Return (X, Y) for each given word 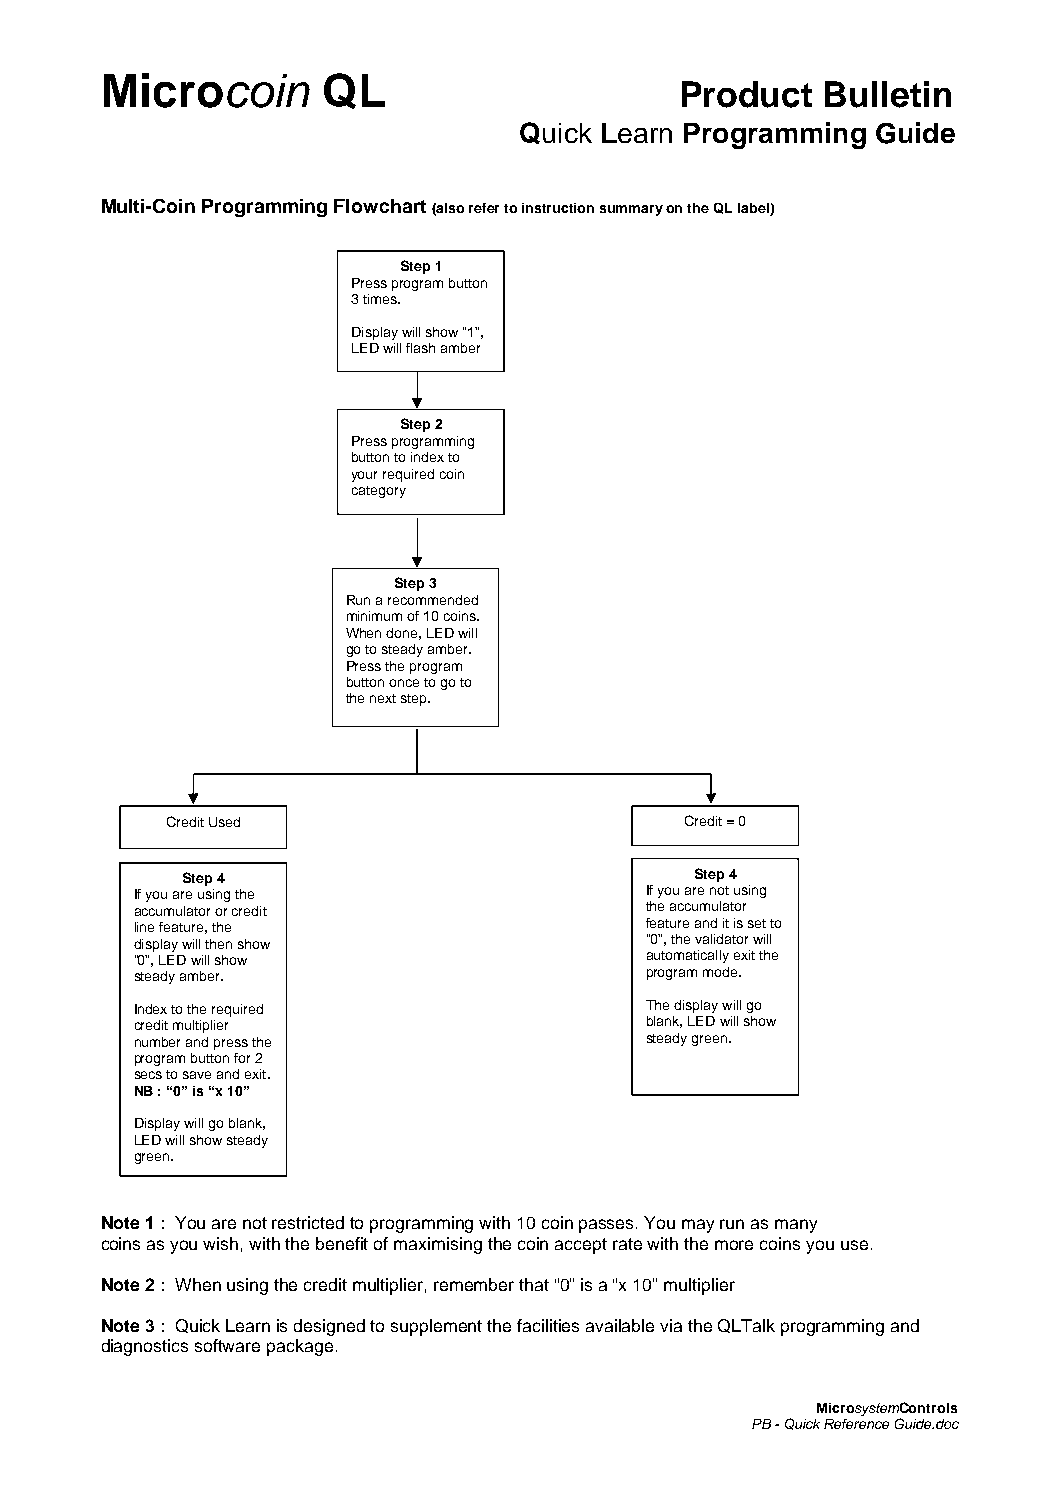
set (757, 923)
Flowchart (380, 206)
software (227, 1345)
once (404, 683)
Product (747, 94)
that (534, 1284)
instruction (558, 208)
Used (224, 822)
